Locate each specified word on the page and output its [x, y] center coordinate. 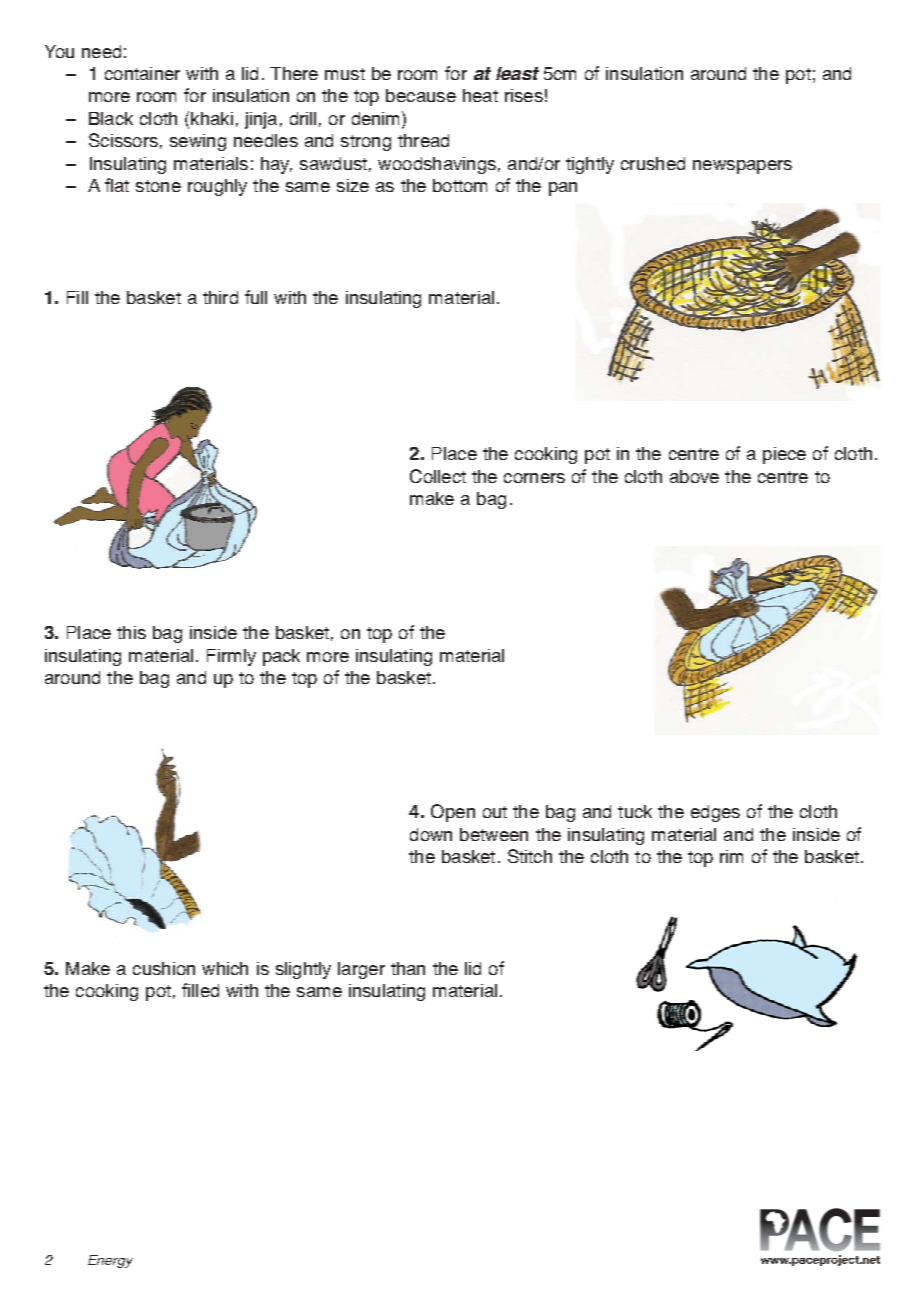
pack [281, 657]
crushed [653, 163]
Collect [438, 476]
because [421, 95]
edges [715, 813]
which [225, 968]
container [142, 73]
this [131, 632]
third [220, 297]
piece [784, 455]
